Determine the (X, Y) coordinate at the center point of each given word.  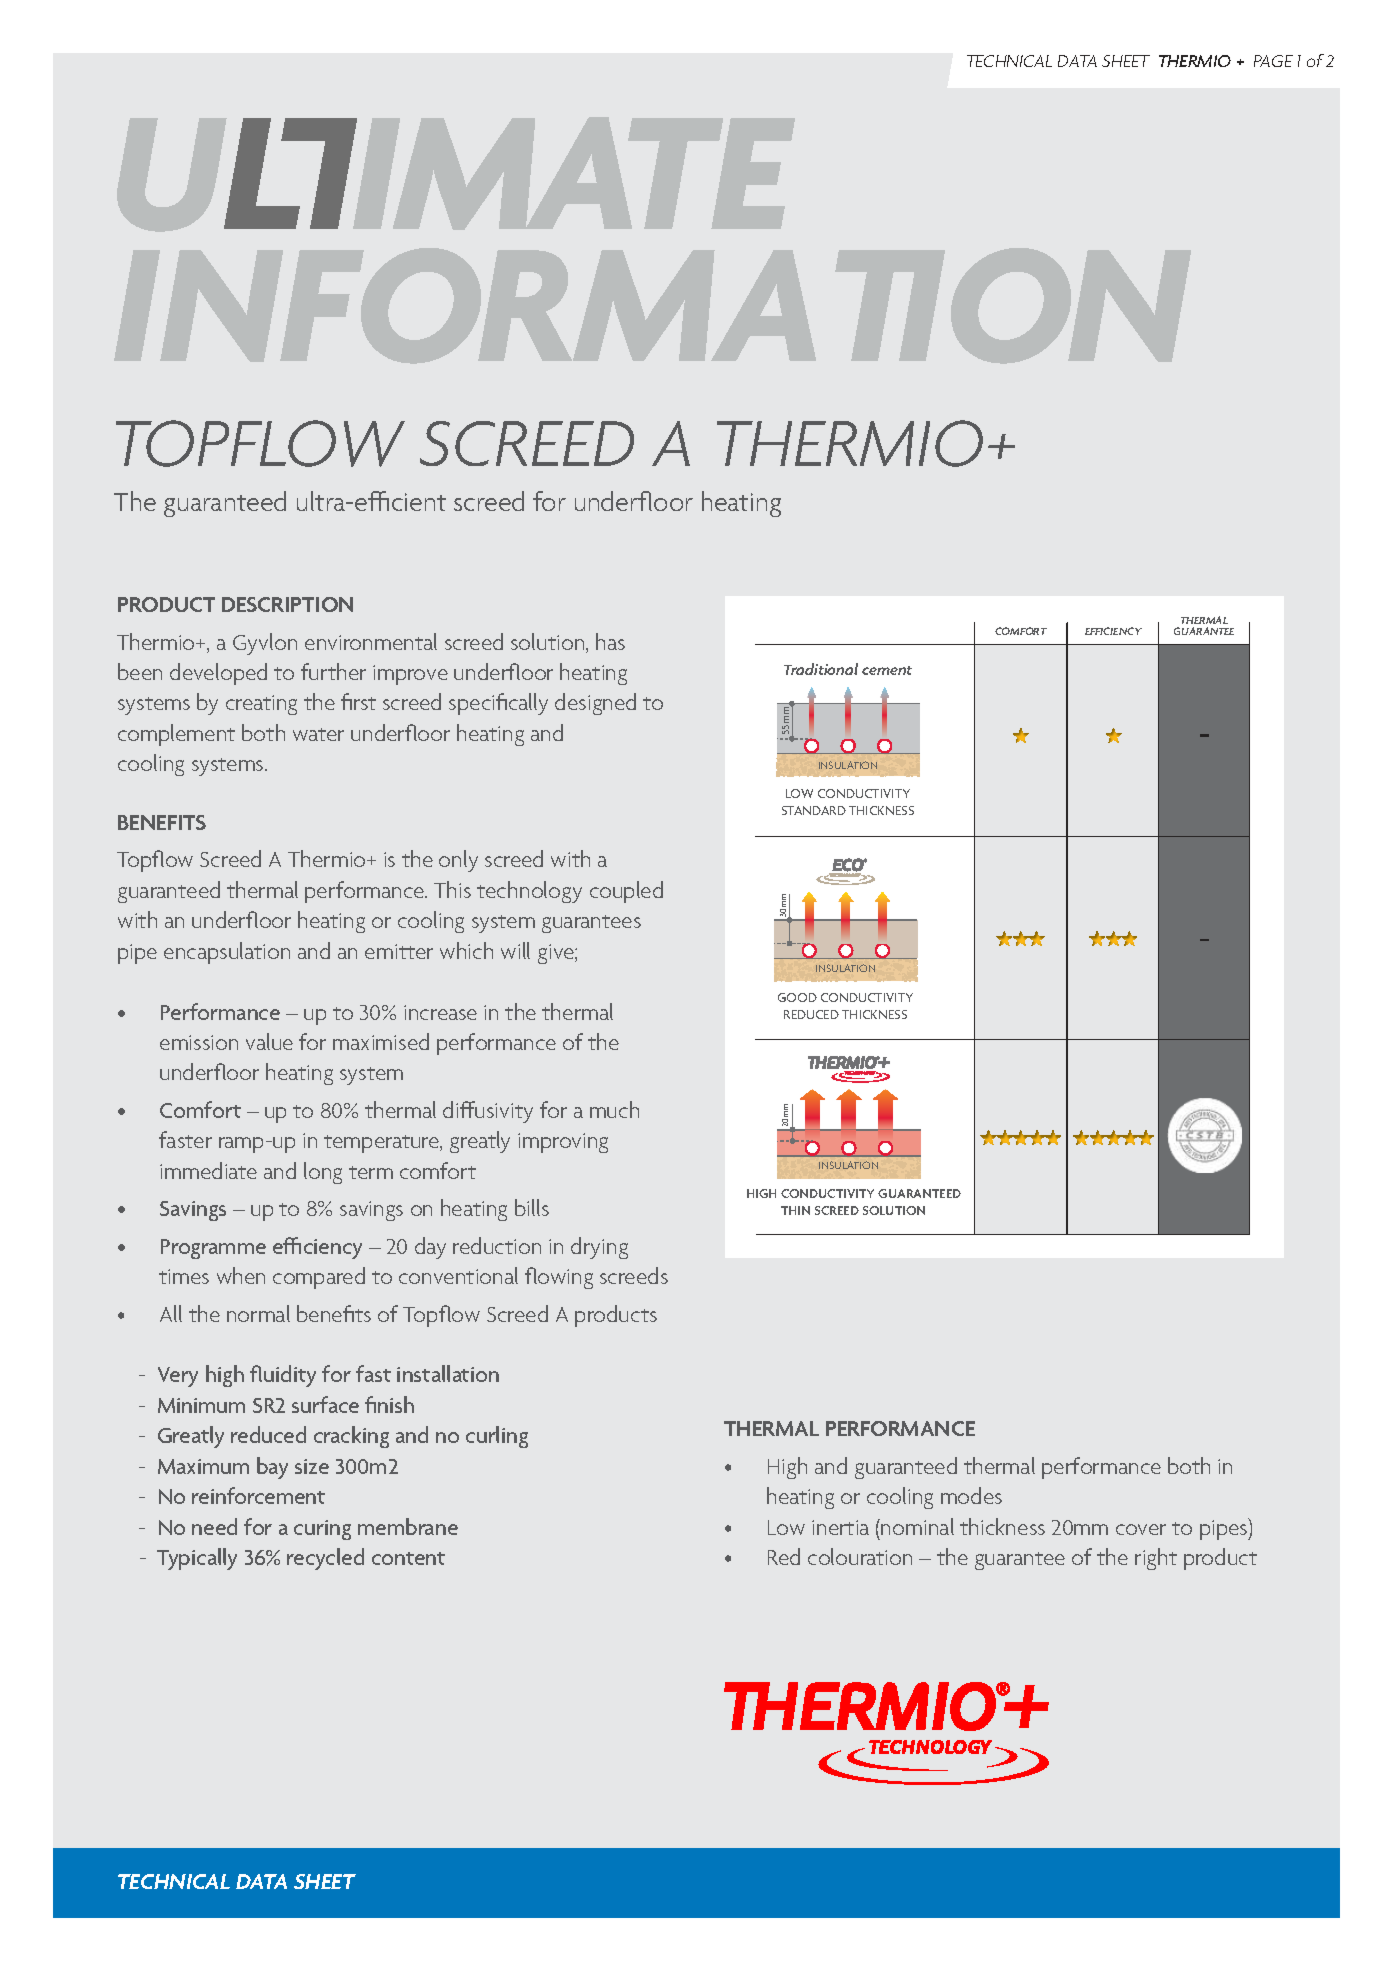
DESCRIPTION (287, 604)
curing (322, 1530)
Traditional (821, 669)
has (610, 641)
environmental (371, 641)
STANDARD (814, 810)
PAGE (1273, 61)
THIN (795, 1210)
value (269, 1041)
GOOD (797, 997)
